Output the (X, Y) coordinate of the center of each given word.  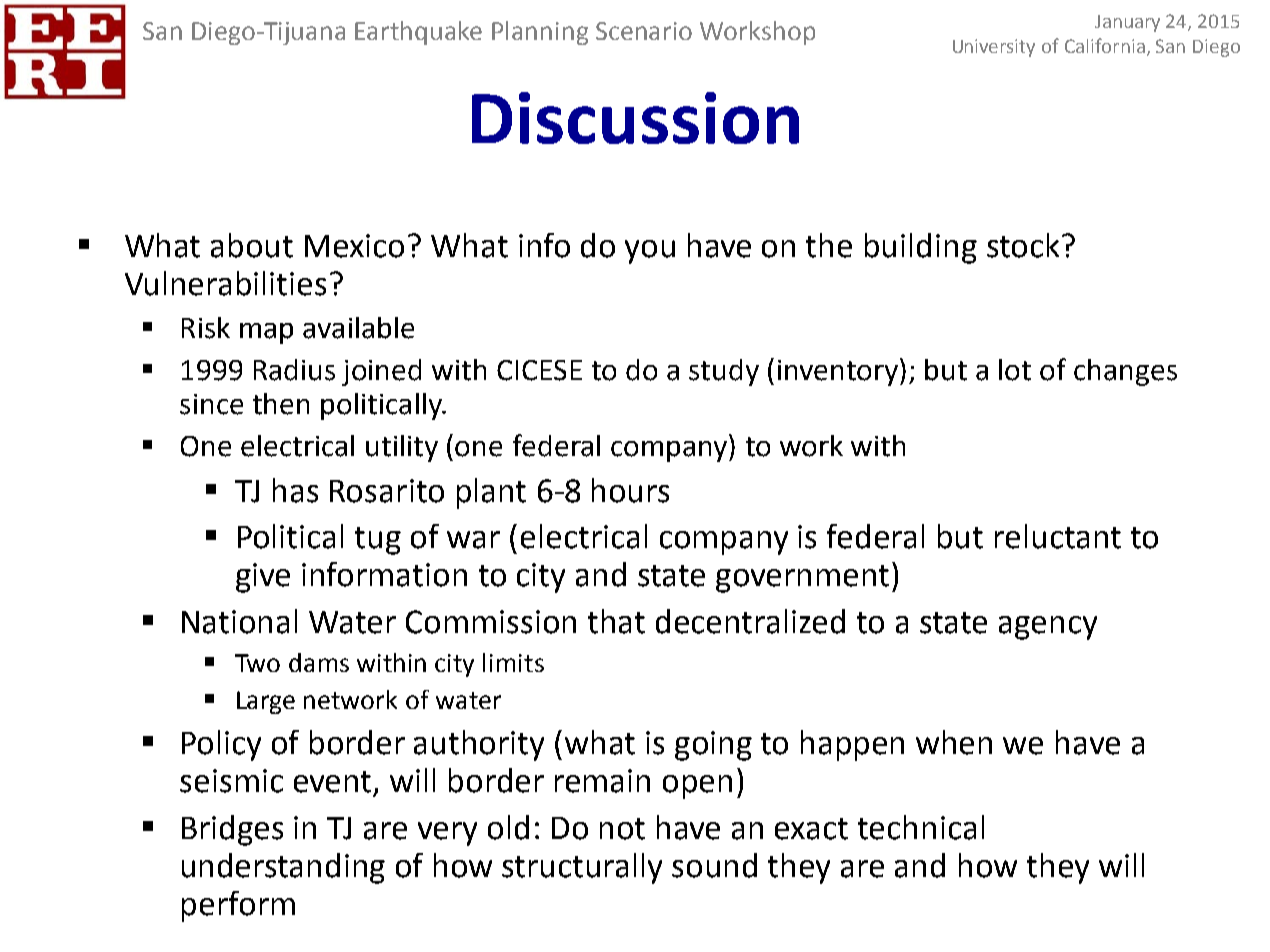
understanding (283, 868)
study (724, 372)
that (616, 621)
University (994, 48)
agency (1048, 628)
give (263, 578)
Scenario (644, 31)
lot (1015, 370)
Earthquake (418, 33)
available (358, 328)
